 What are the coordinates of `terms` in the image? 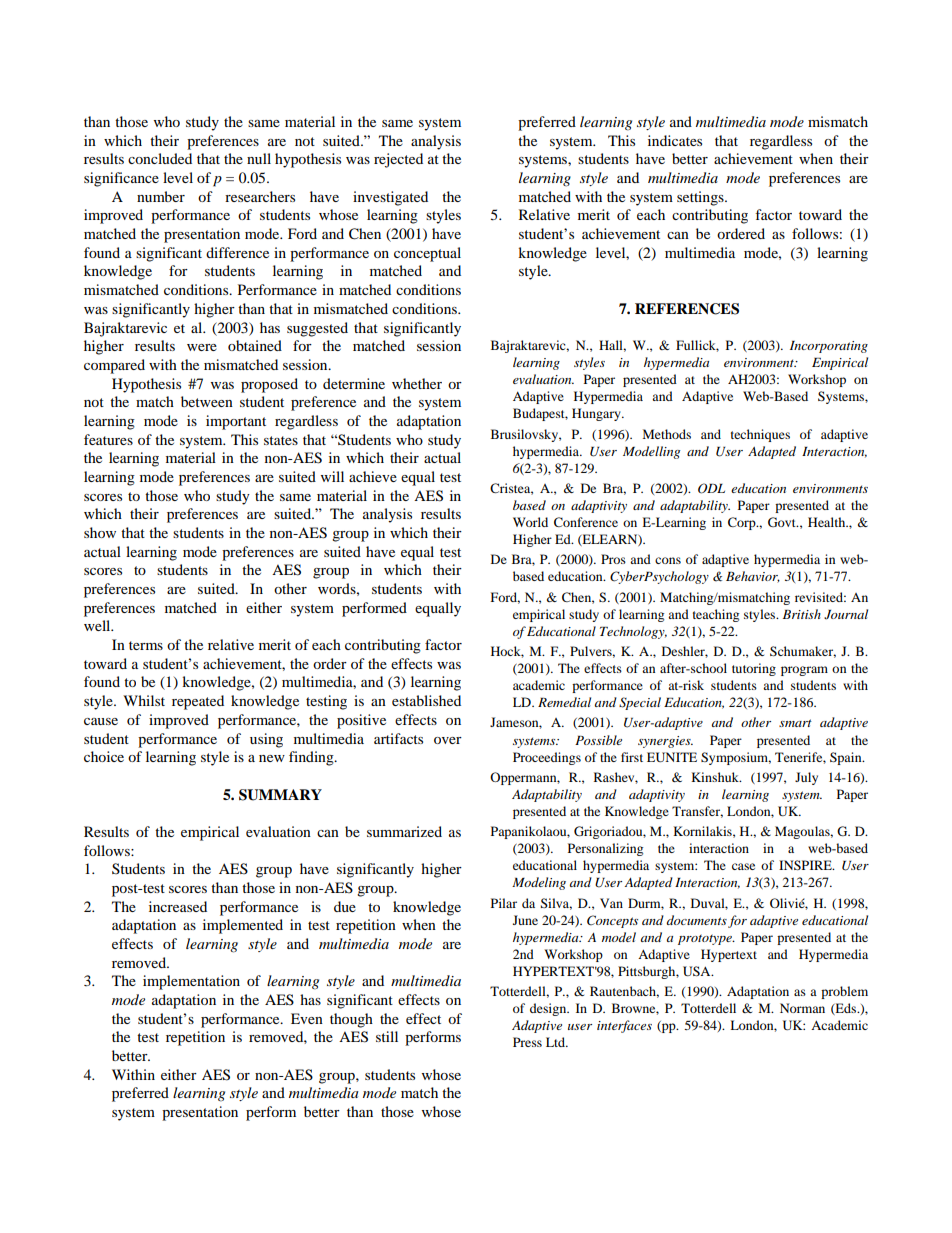 It's located at (146, 645).
